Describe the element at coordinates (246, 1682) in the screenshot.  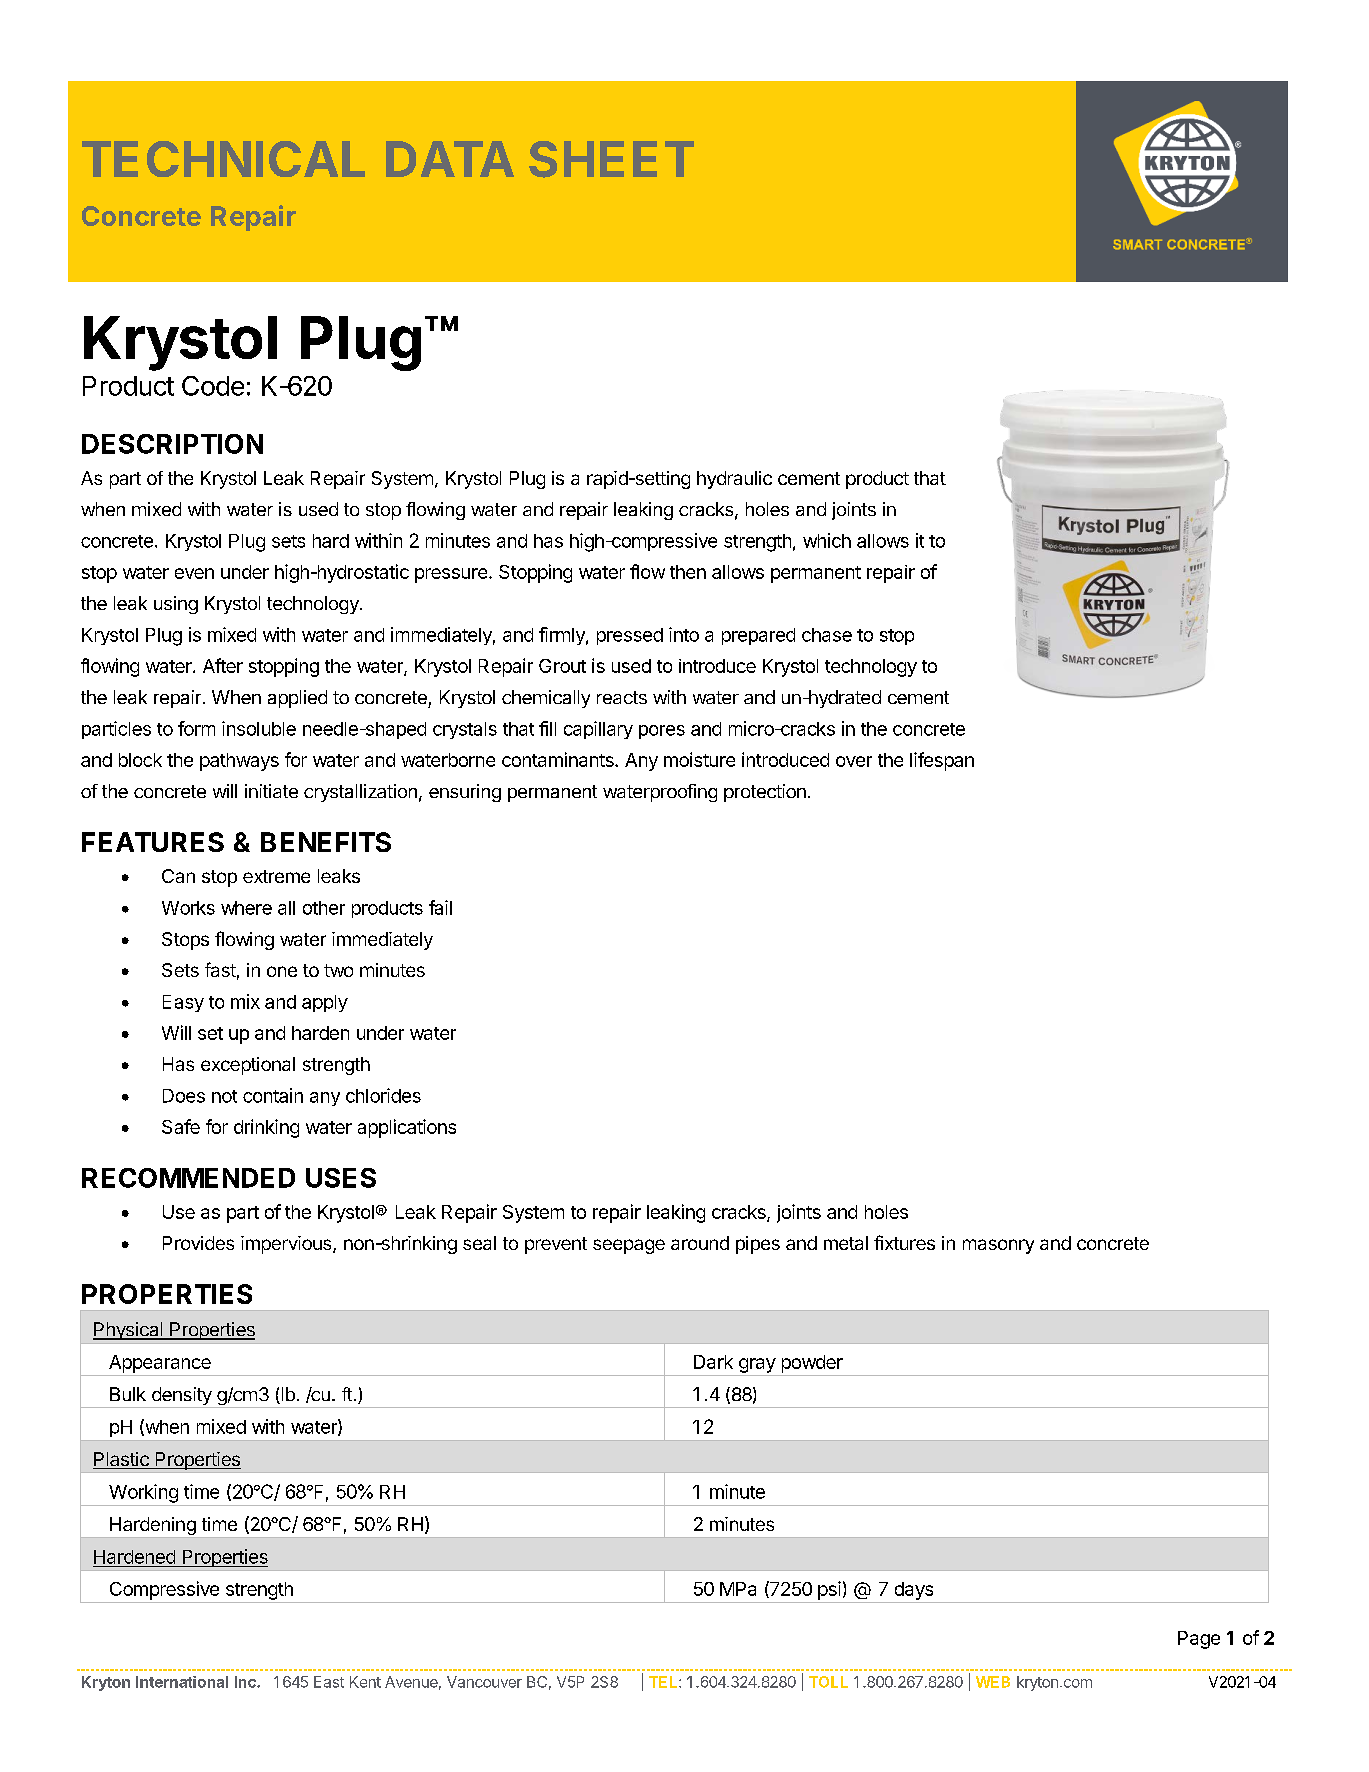
I see `Inc` at that location.
